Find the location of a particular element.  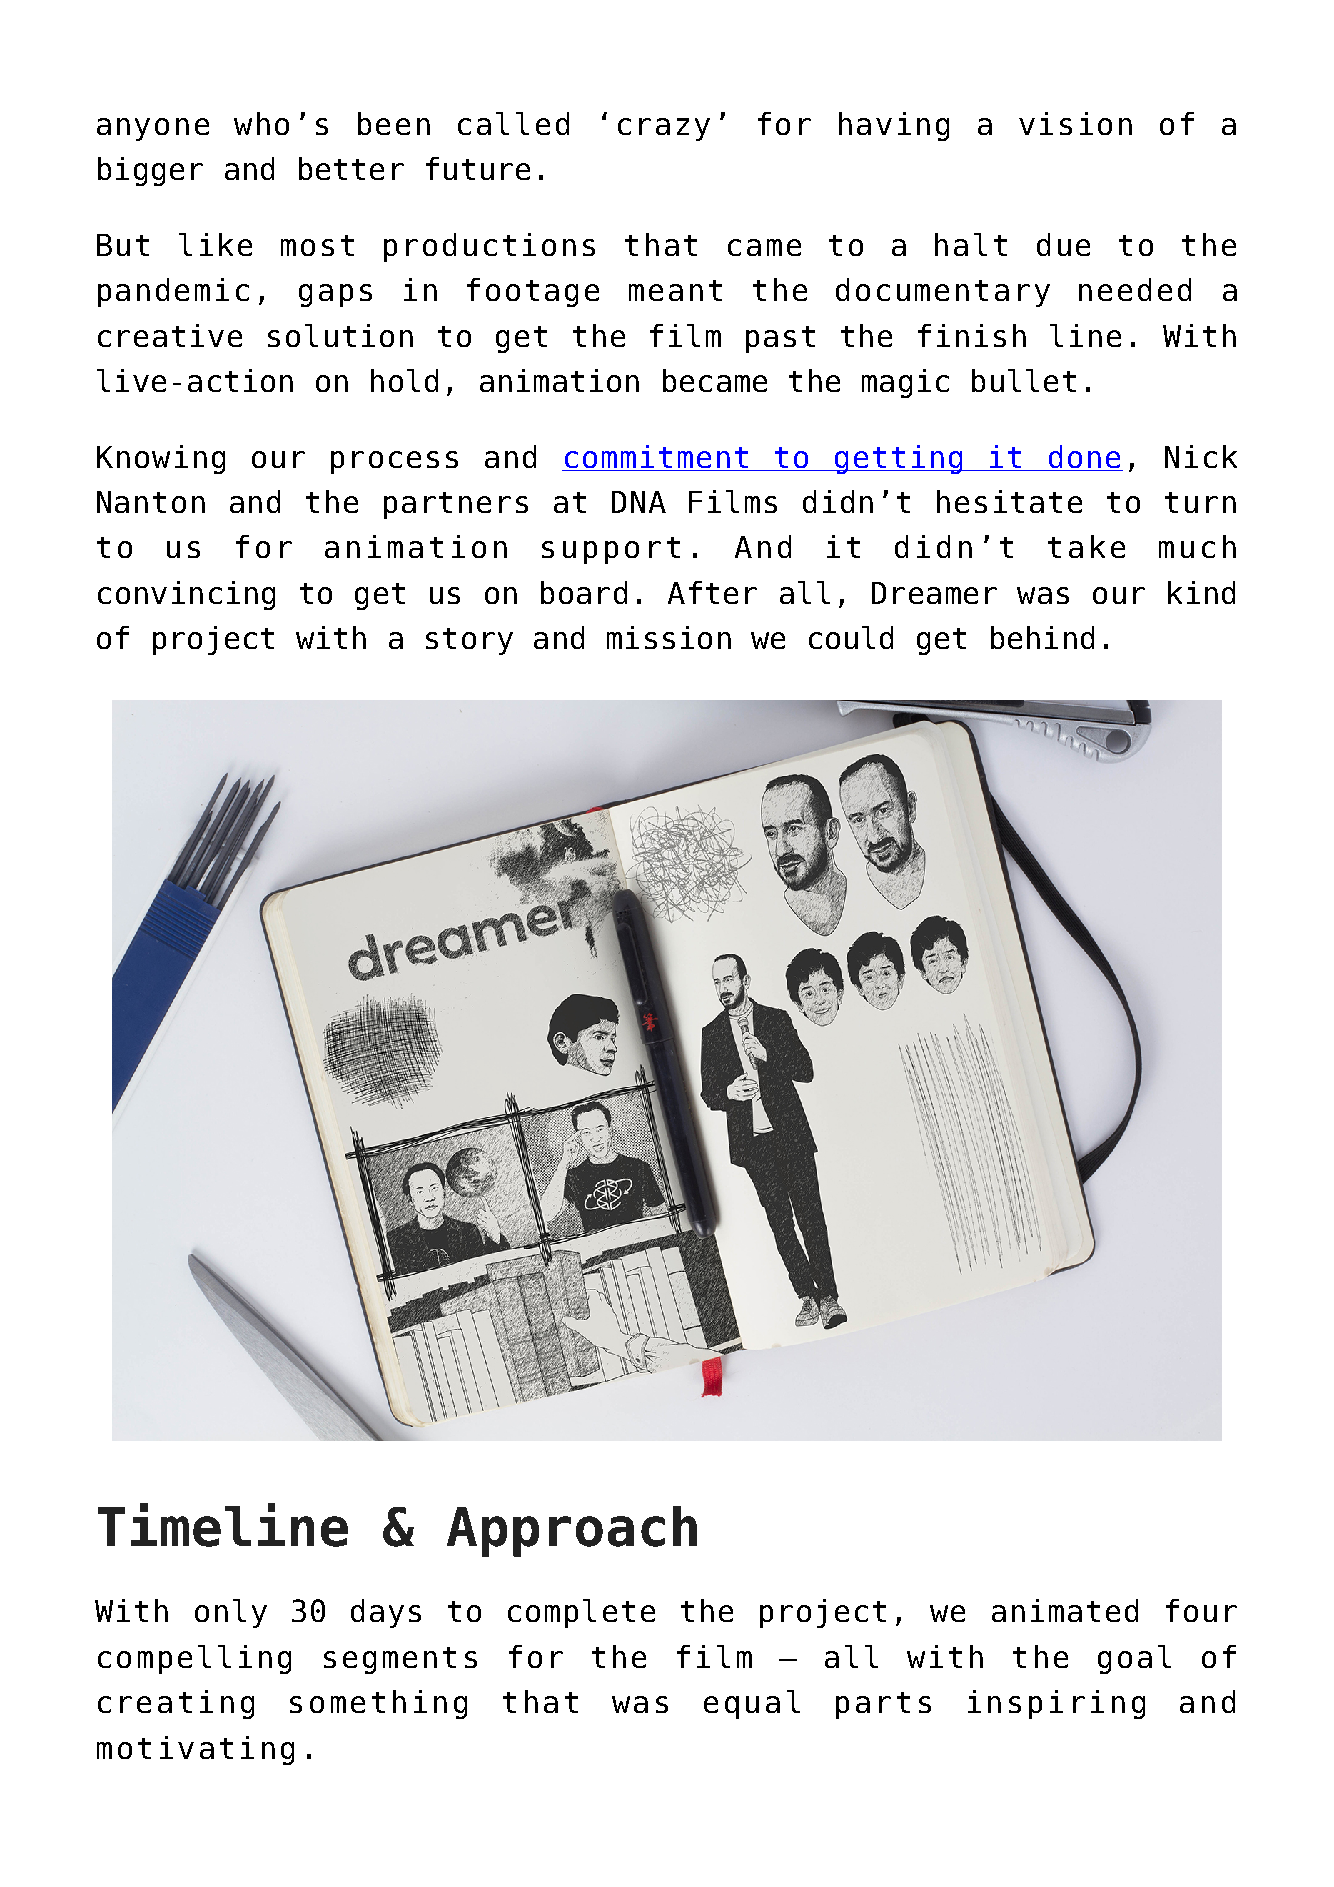

take is located at coordinates (1086, 546).
